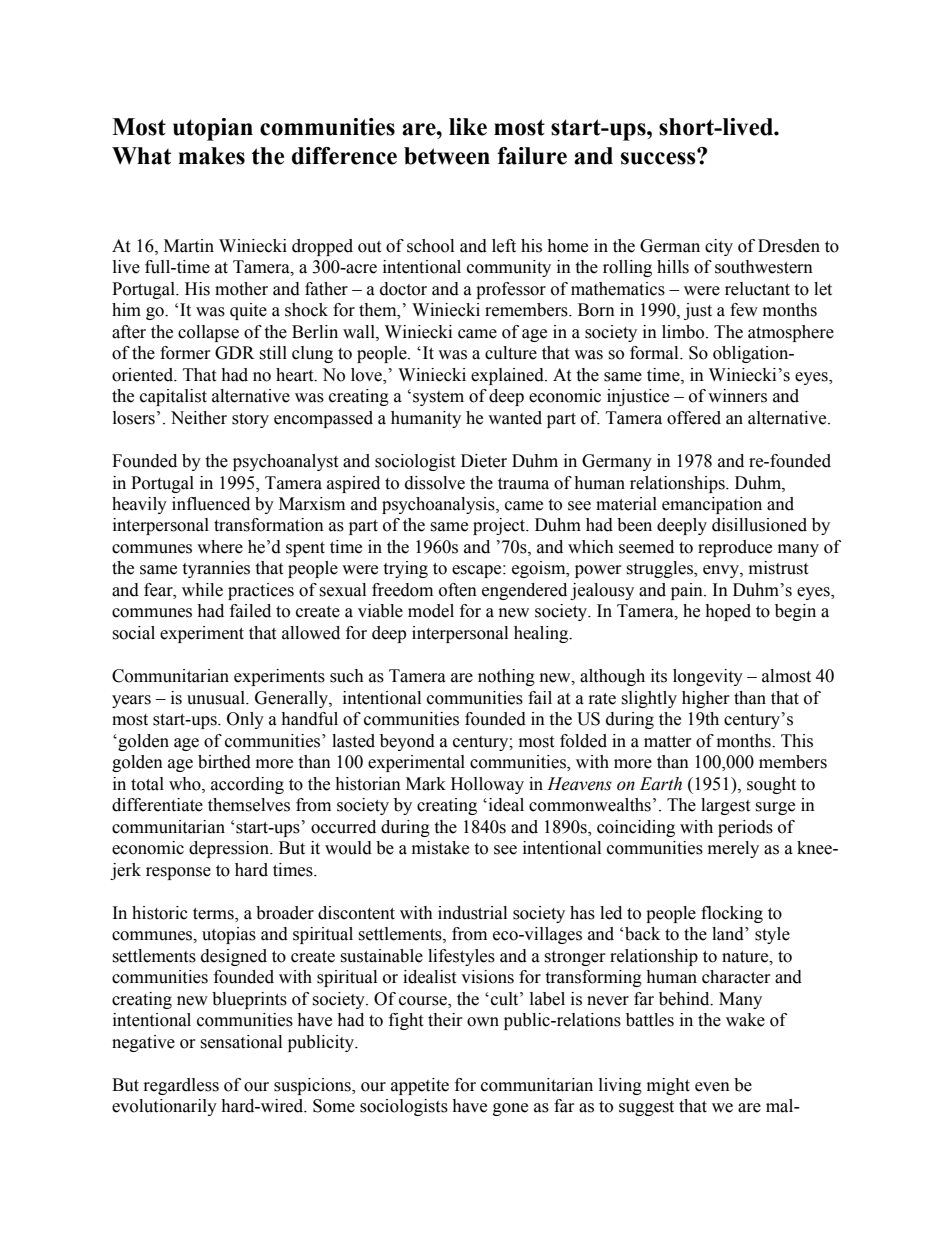 Image resolution: width=952 pixels, height=1233 pixels. What do you see at coordinates (484, 461) in the screenshot?
I see `Dieter` at bounding box center [484, 461].
